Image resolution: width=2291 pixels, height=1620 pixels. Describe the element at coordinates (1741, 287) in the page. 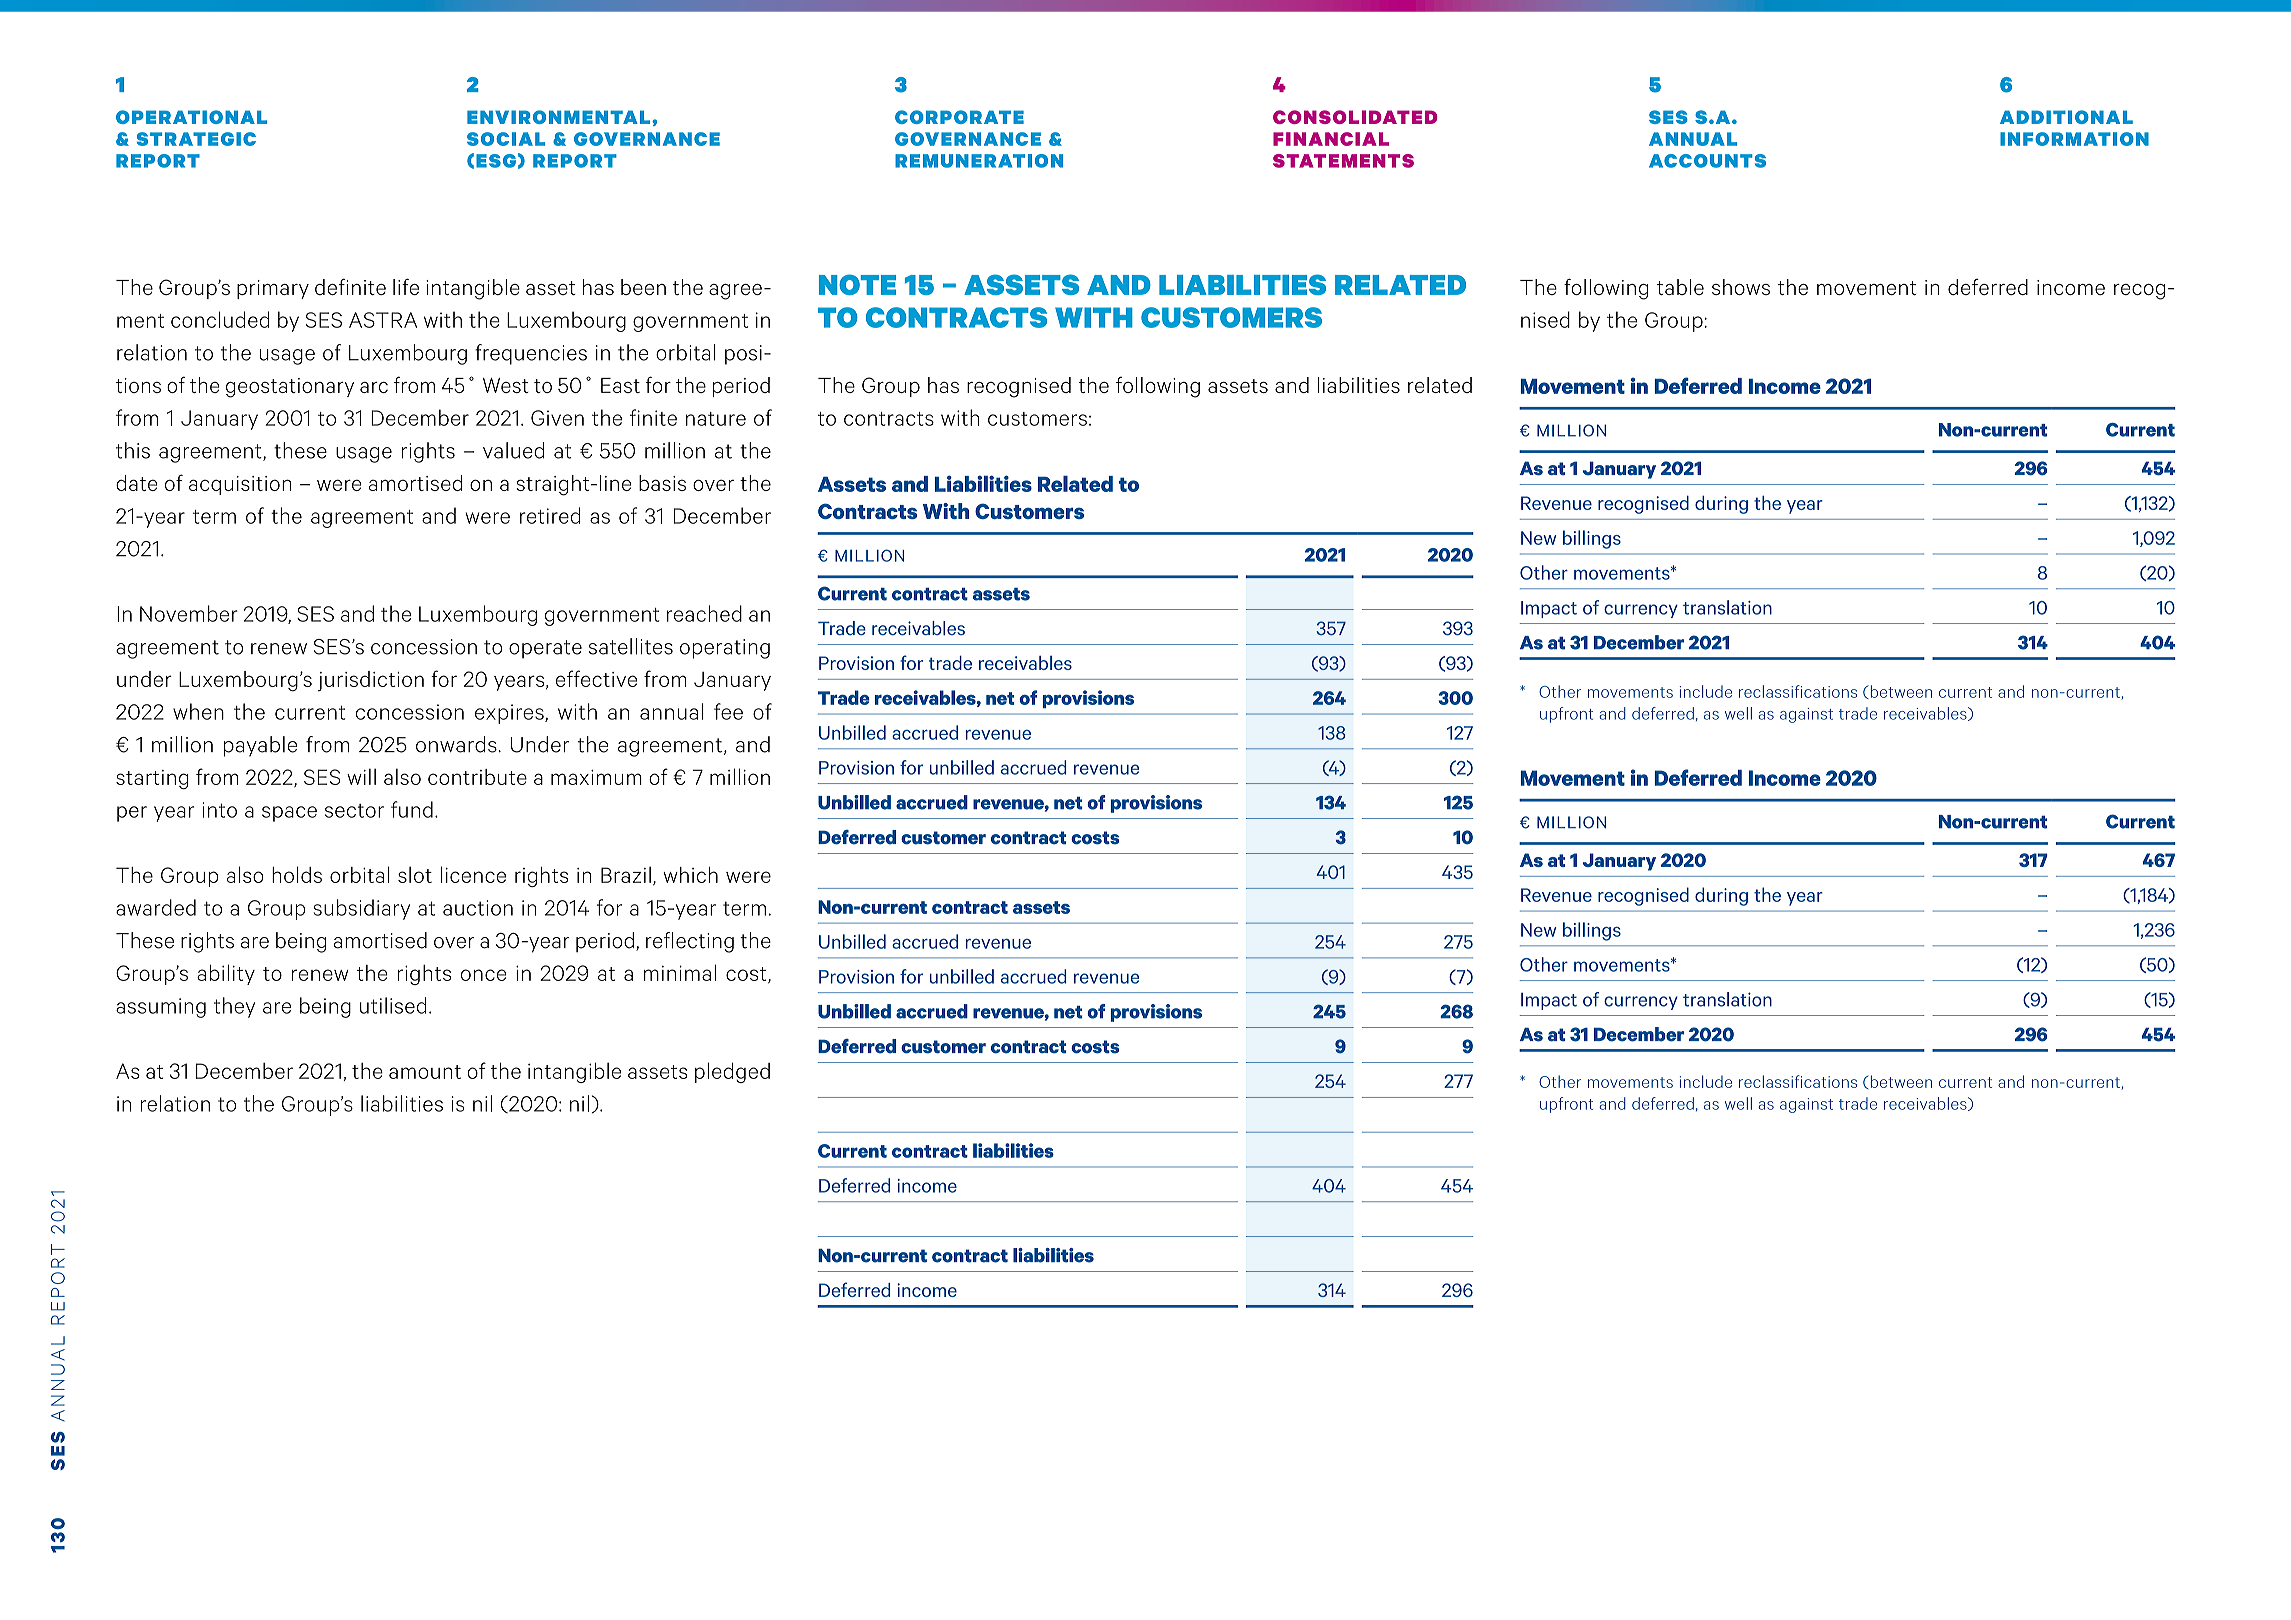

I see `shows` at that location.
